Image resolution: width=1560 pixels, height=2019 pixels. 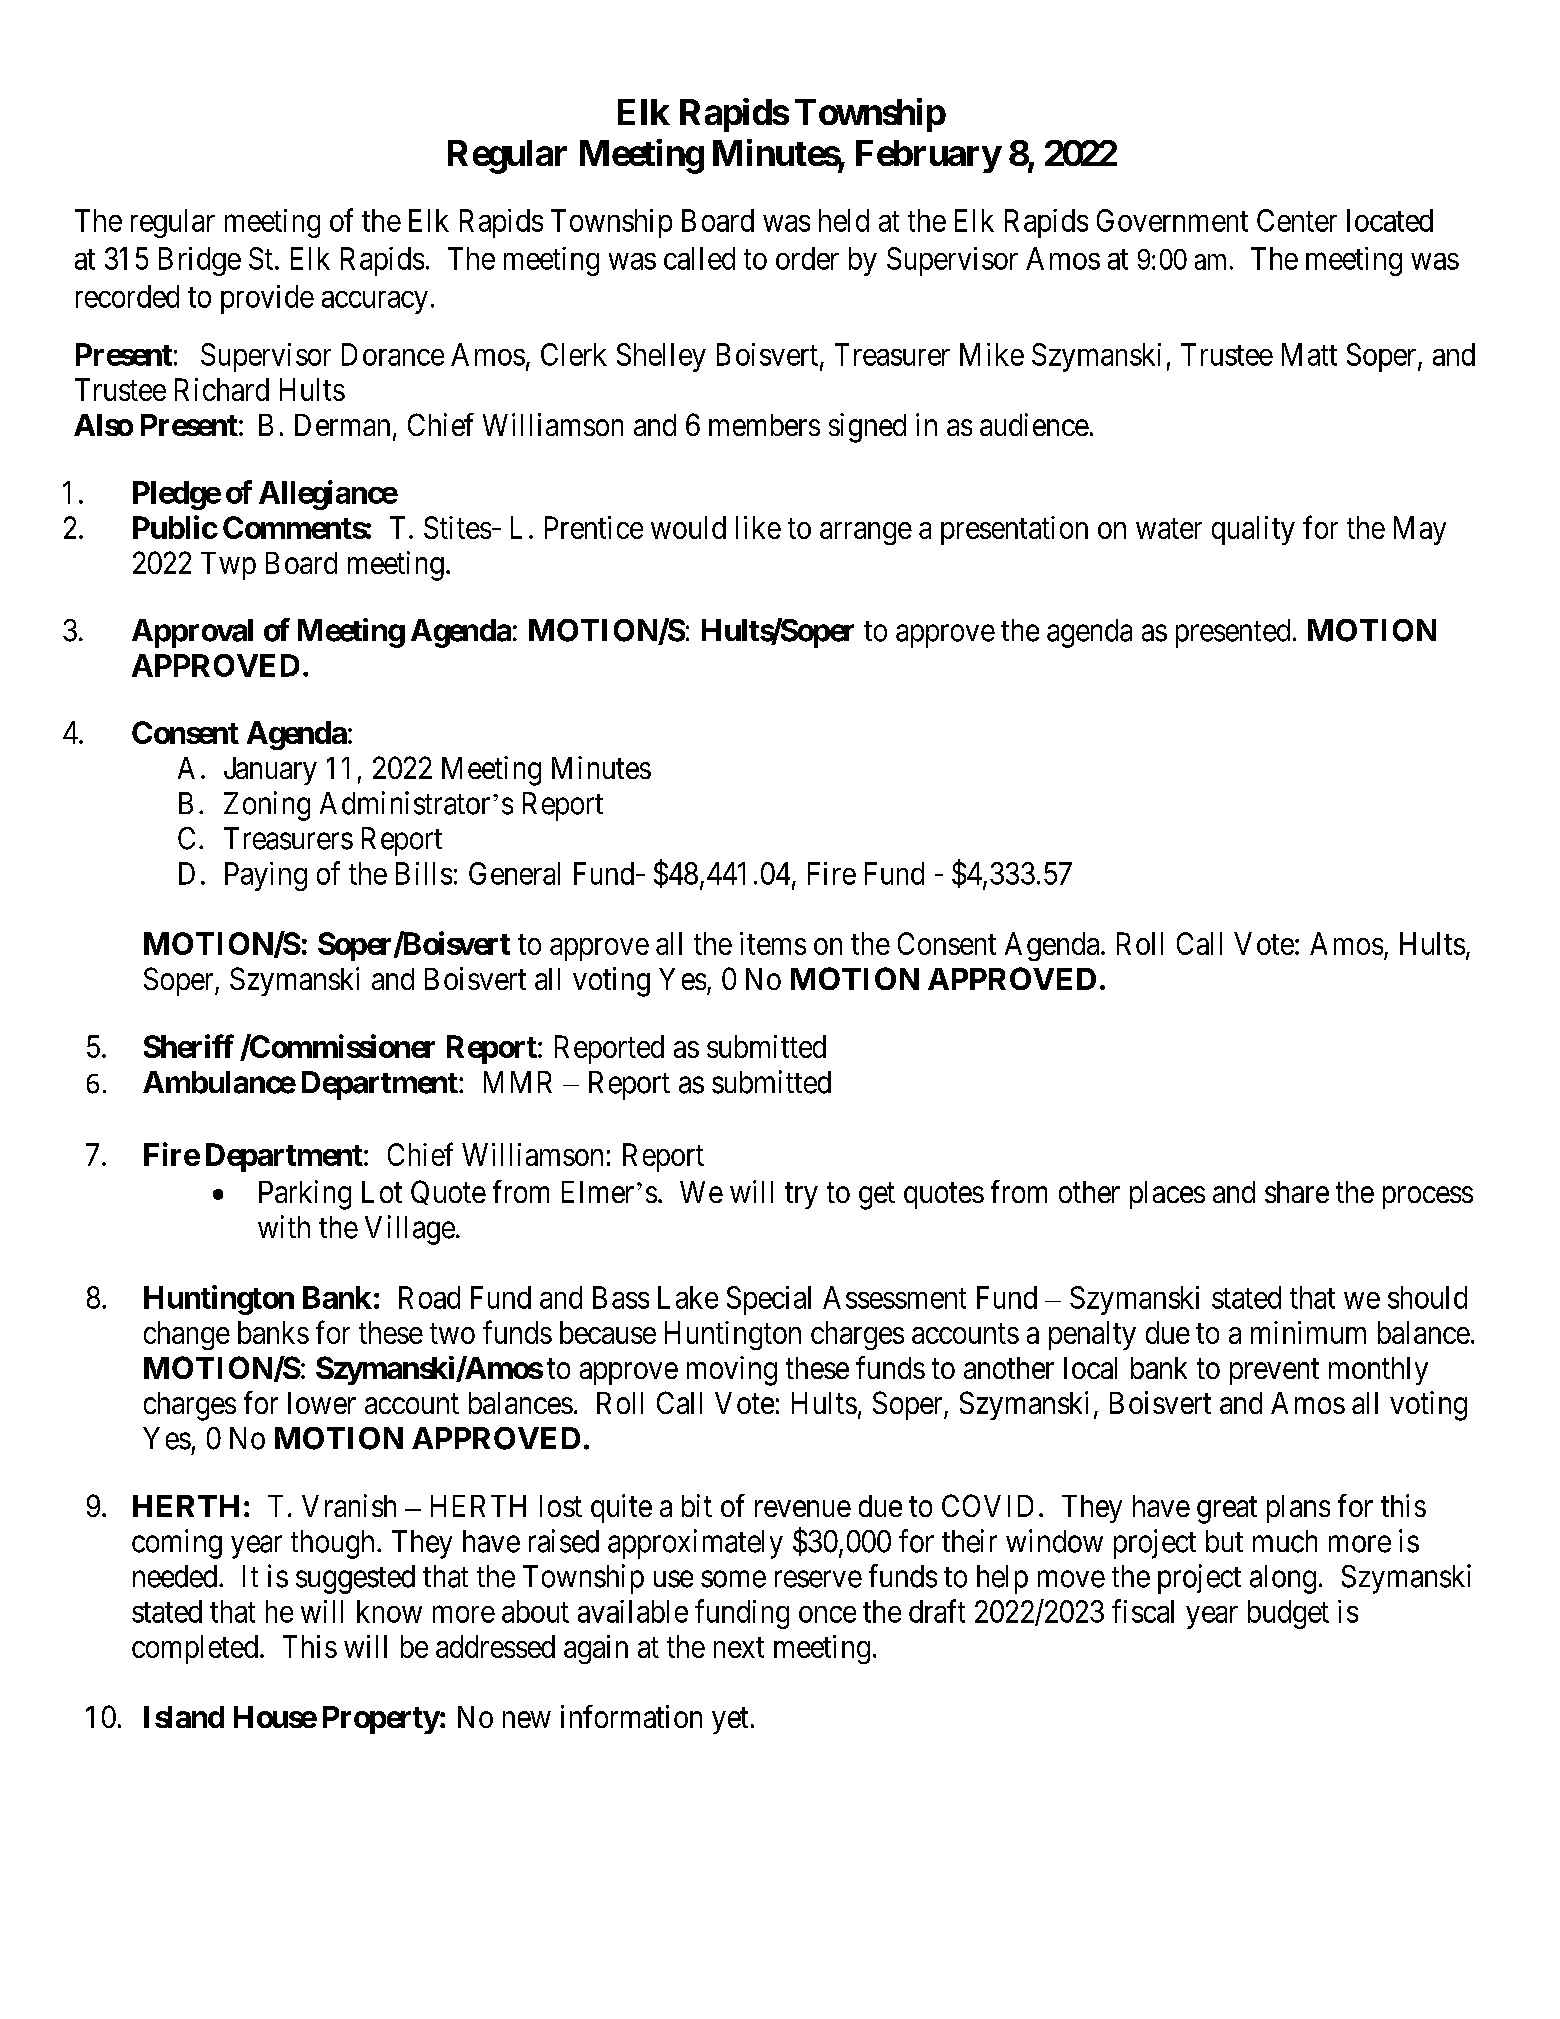 I want to click on Bridge, so click(x=200, y=261).
